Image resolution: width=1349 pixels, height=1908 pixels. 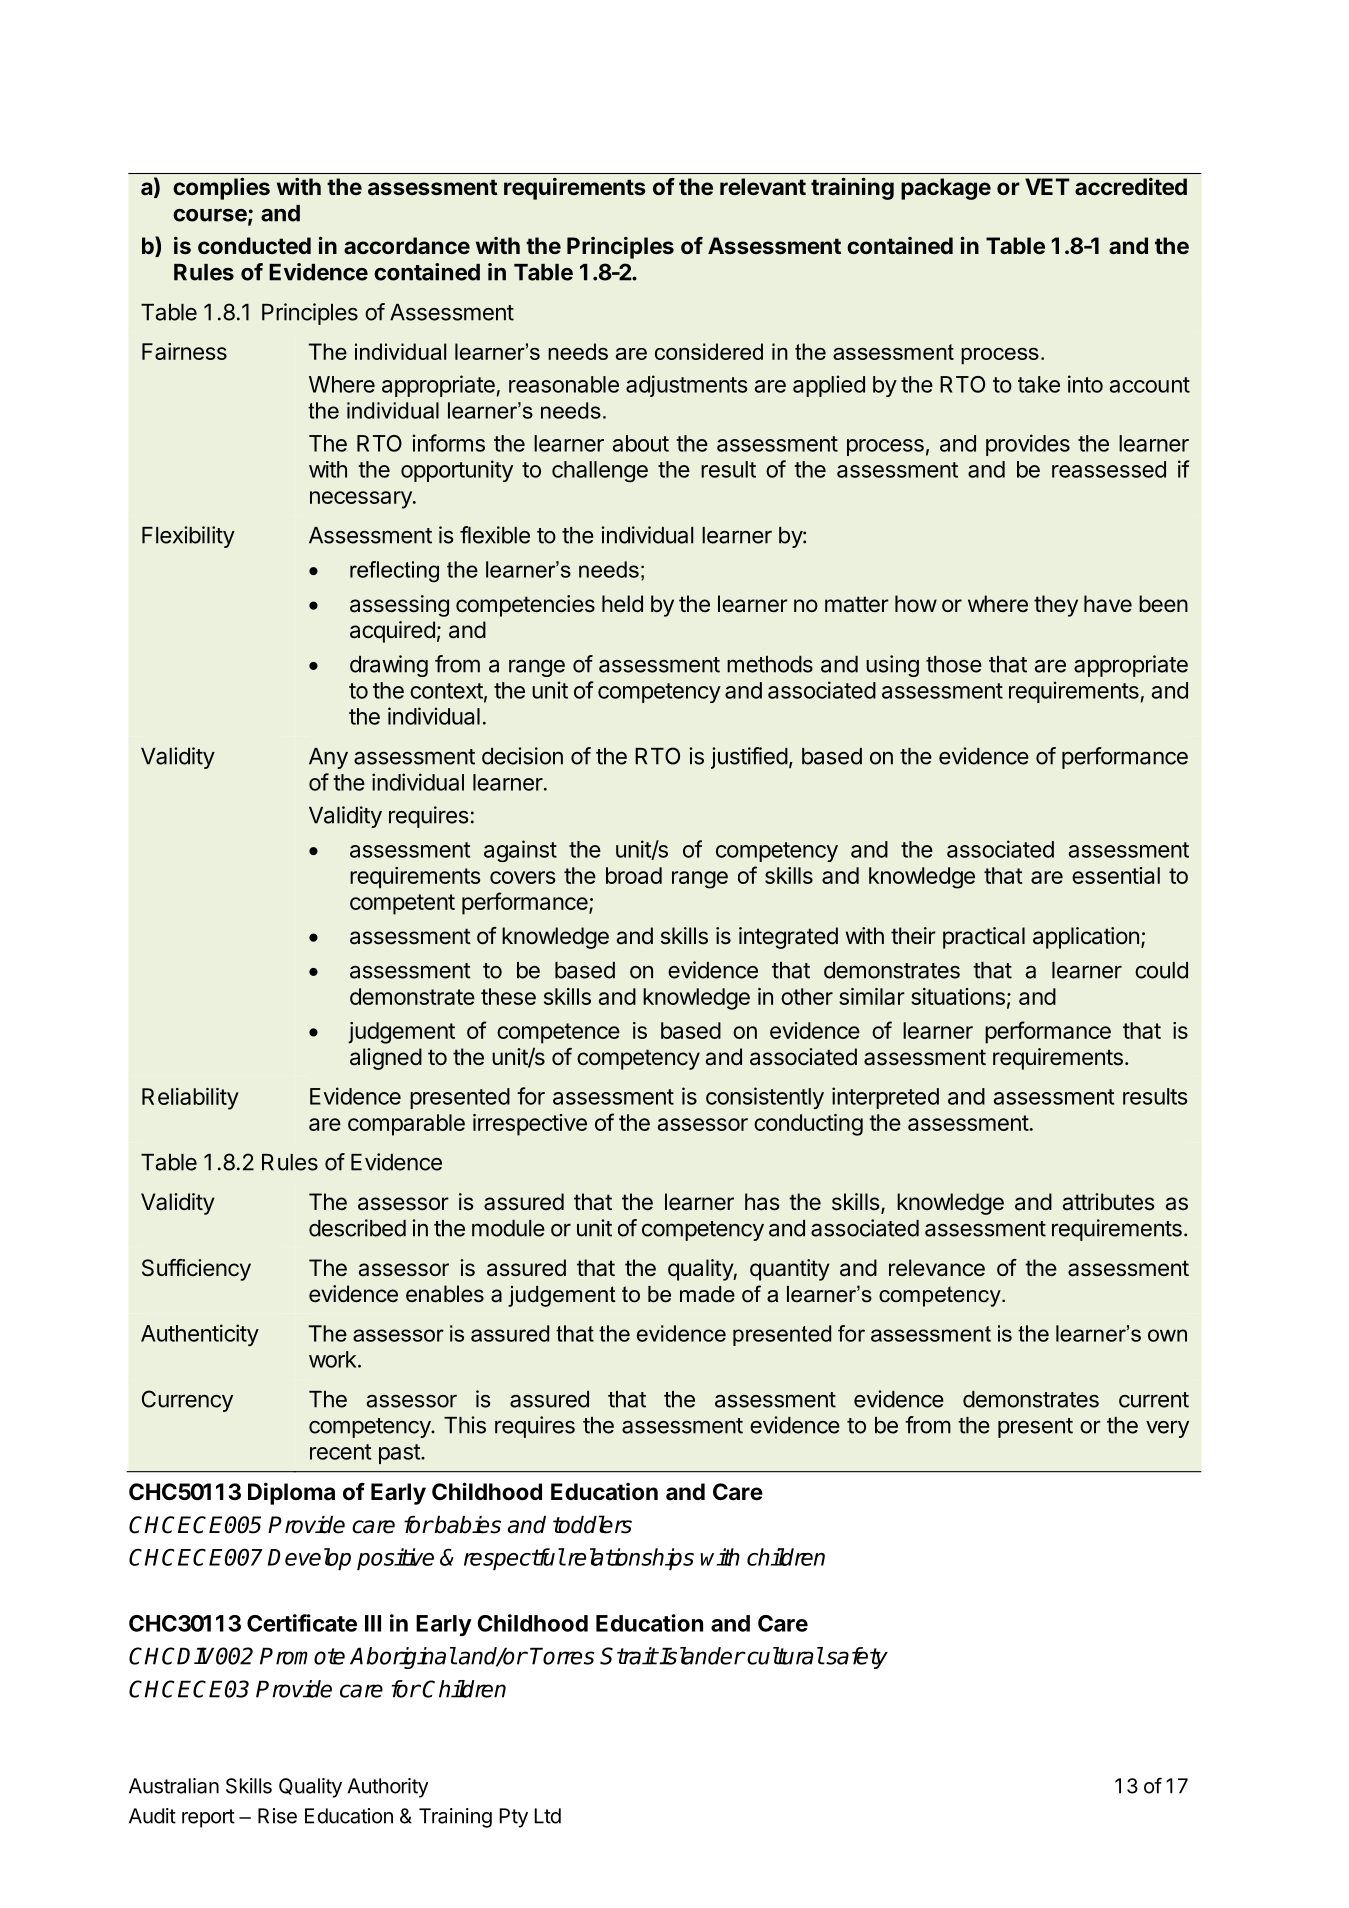 What do you see at coordinates (763, 187) in the screenshot?
I see `relevant` at bounding box center [763, 187].
